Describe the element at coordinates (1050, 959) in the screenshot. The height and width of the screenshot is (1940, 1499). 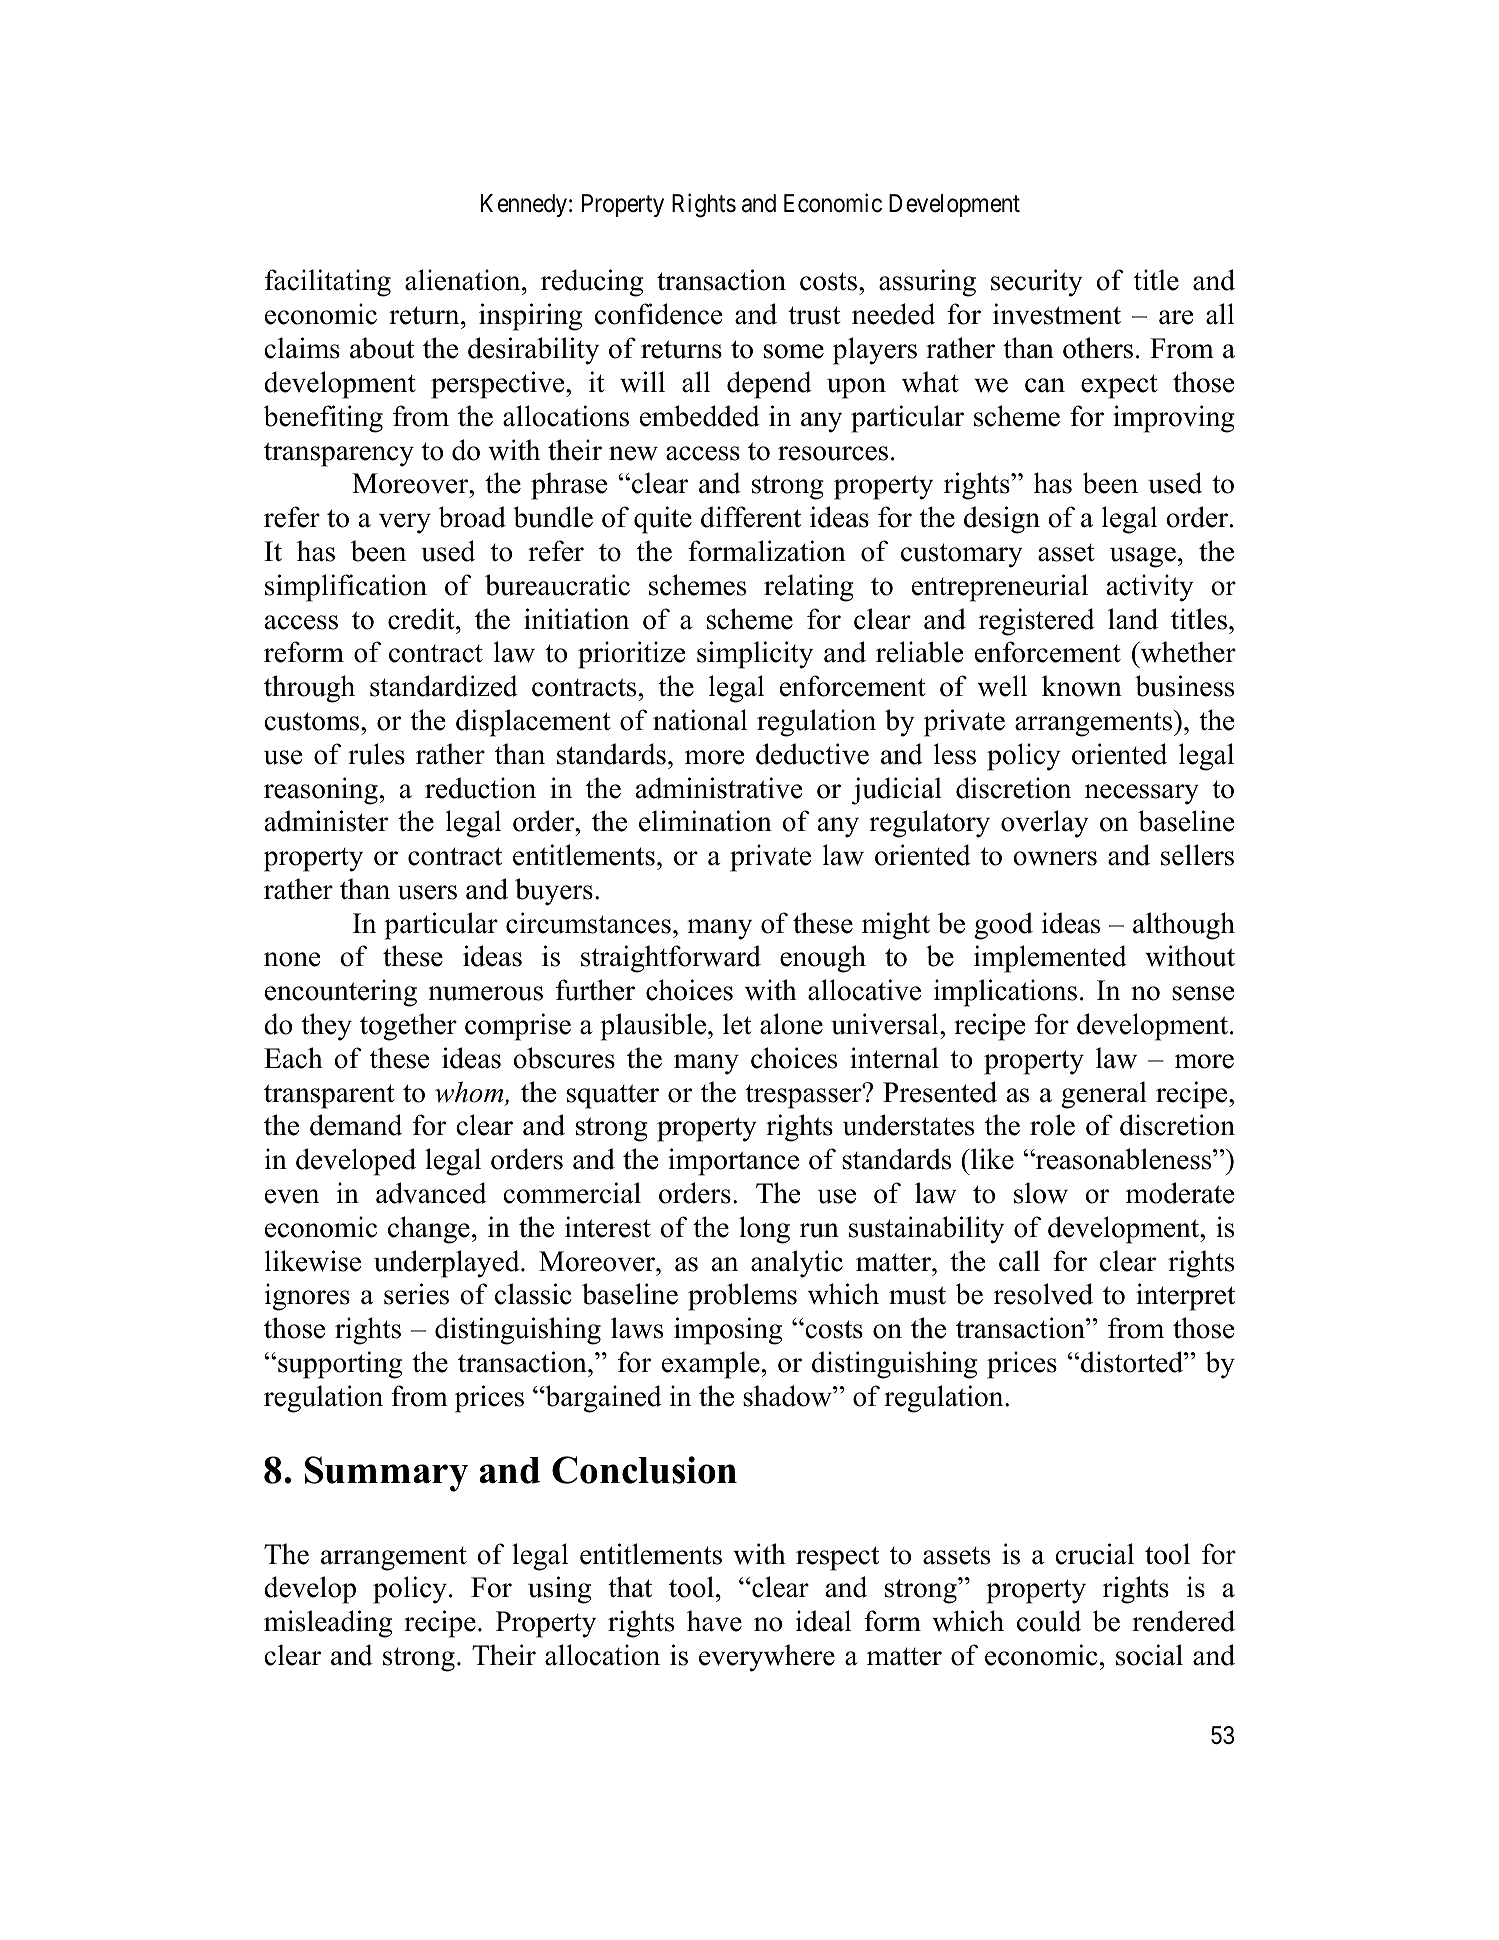
I see `implemented` at that location.
